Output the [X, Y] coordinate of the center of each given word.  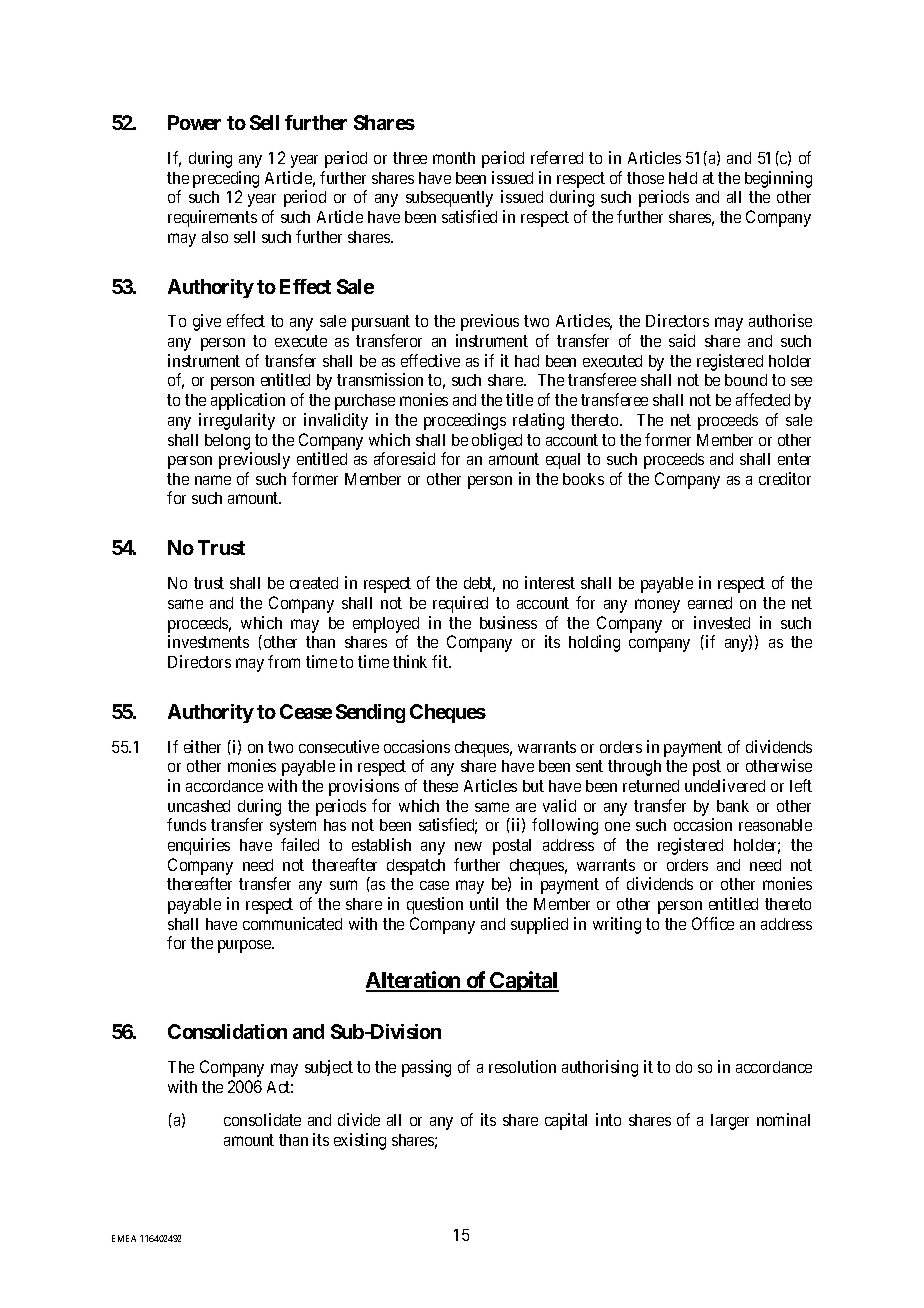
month [454, 158]
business [508, 622]
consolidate [262, 1119]
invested [722, 622]
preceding [226, 179]
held [683, 178]
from [284, 661]
